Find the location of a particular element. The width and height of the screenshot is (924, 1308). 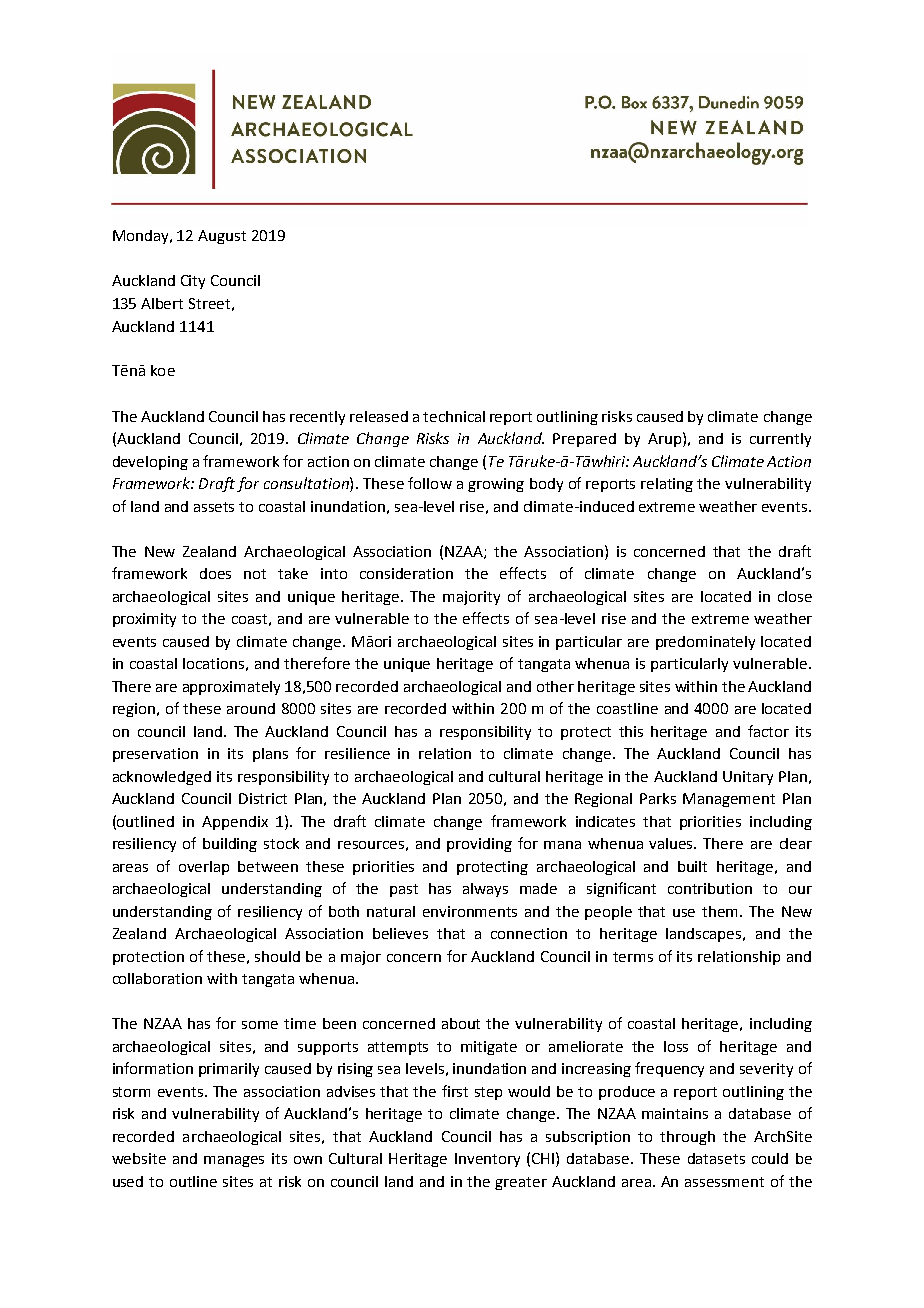

City is located at coordinates (193, 282).
